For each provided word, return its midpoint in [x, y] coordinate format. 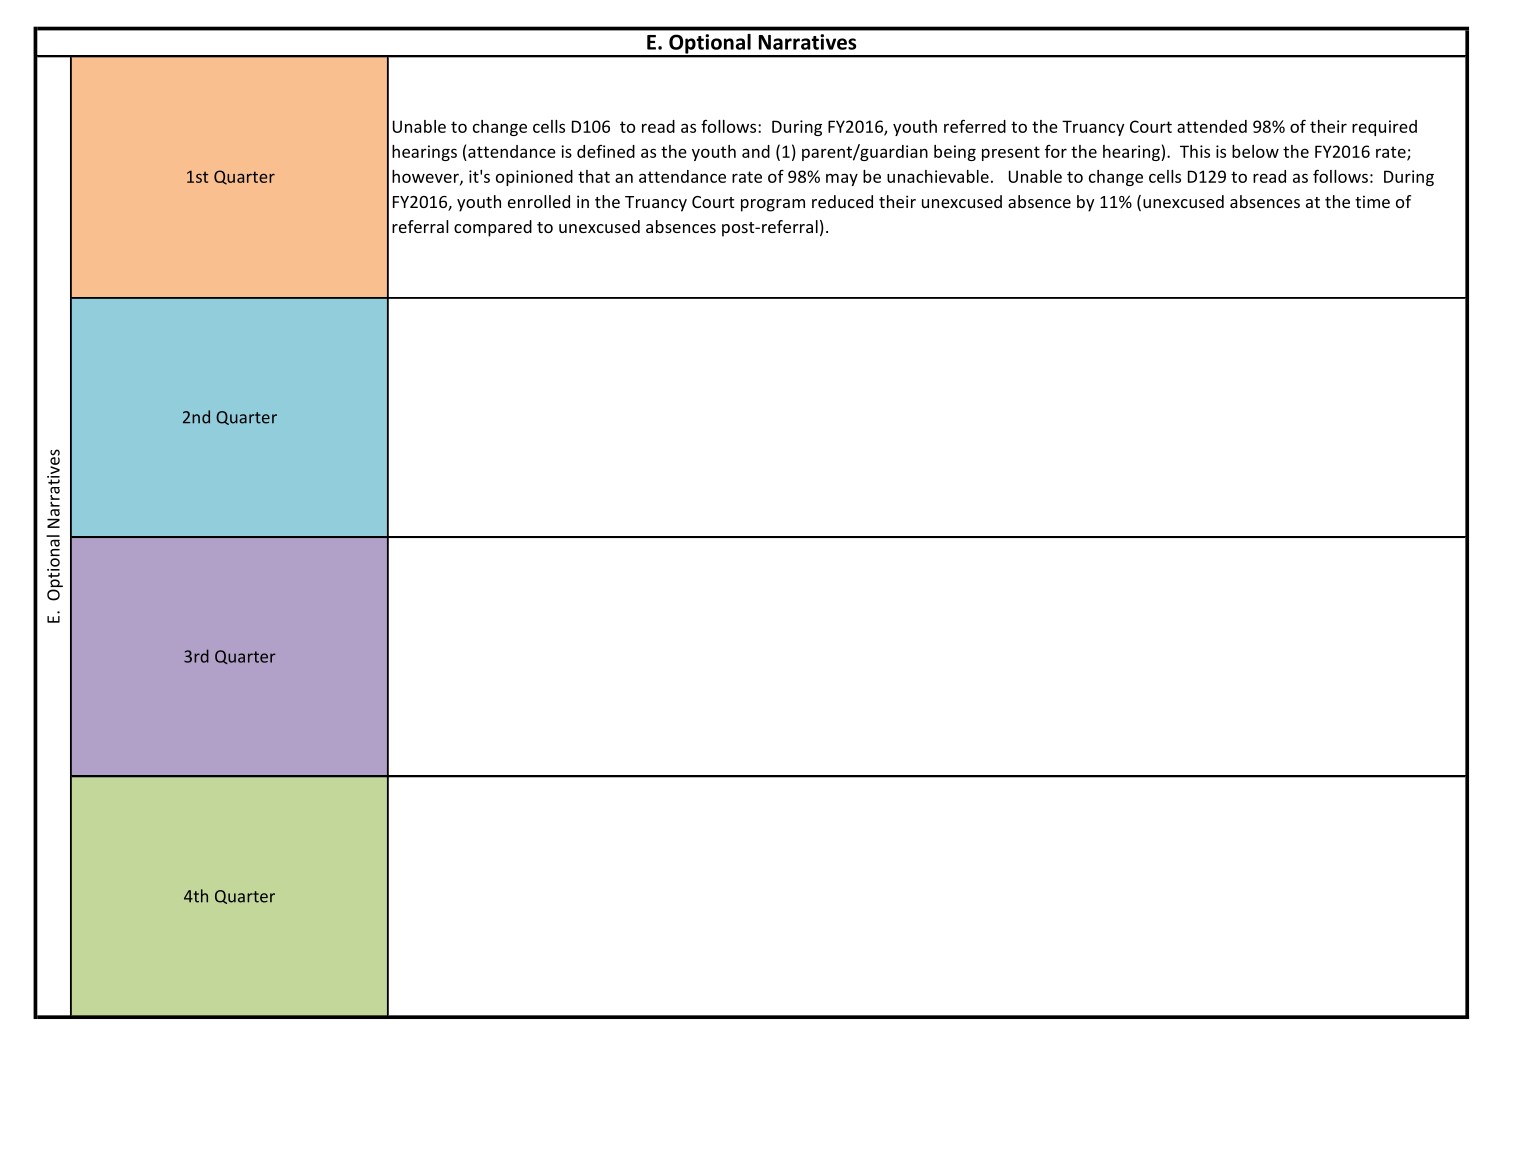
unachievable [938, 176]
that [594, 176]
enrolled [539, 201]
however [426, 177]
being [955, 153]
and [756, 151]
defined [606, 151]
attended [1212, 126]
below [1255, 151]
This [1195, 151]
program [773, 205]
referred [975, 126]
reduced [842, 201]
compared [493, 228]
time [1372, 201]
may [842, 179]
